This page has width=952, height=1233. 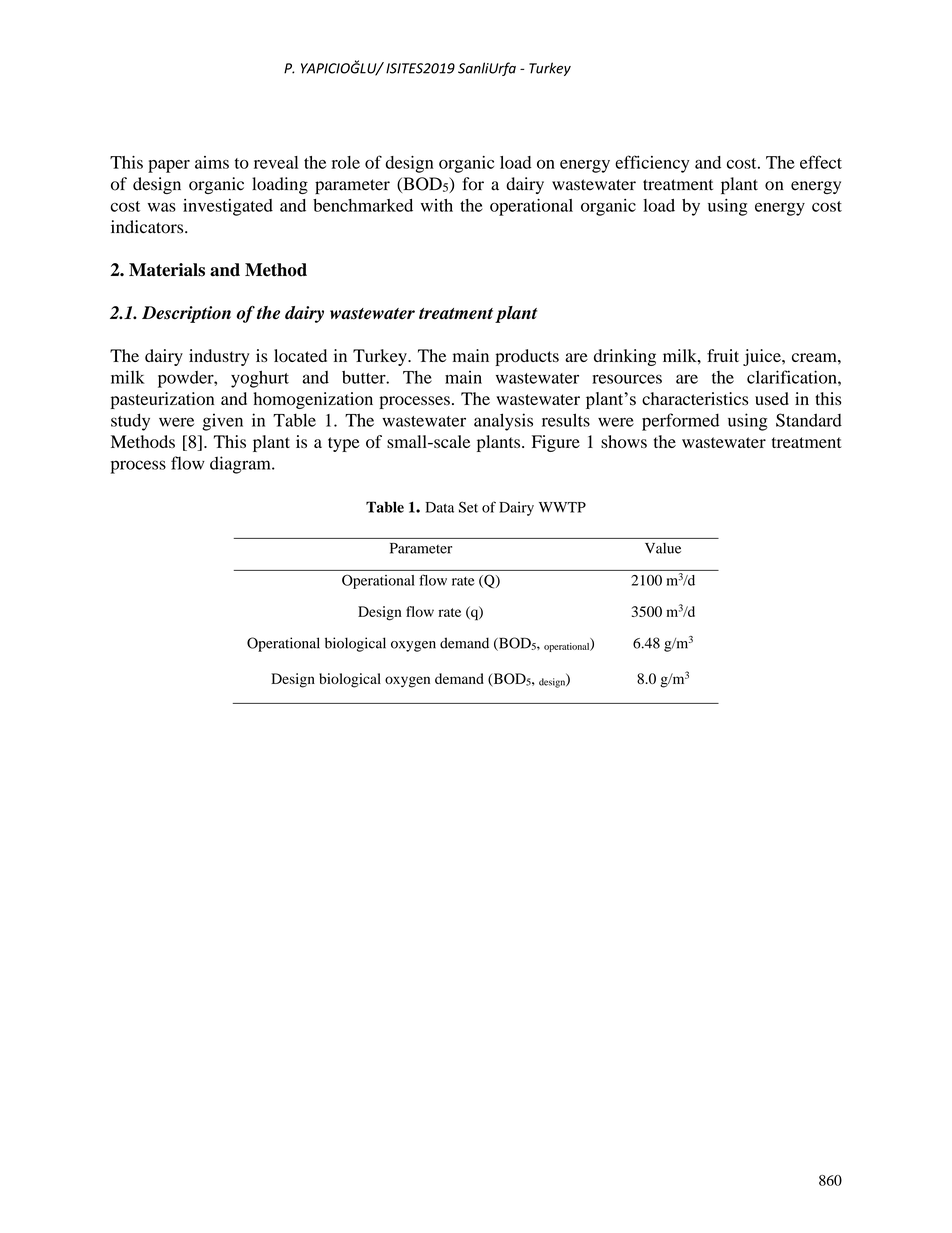 What do you see at coordinates (527, 357) in the page?
I see `products` at bounding box center [527, 357].
